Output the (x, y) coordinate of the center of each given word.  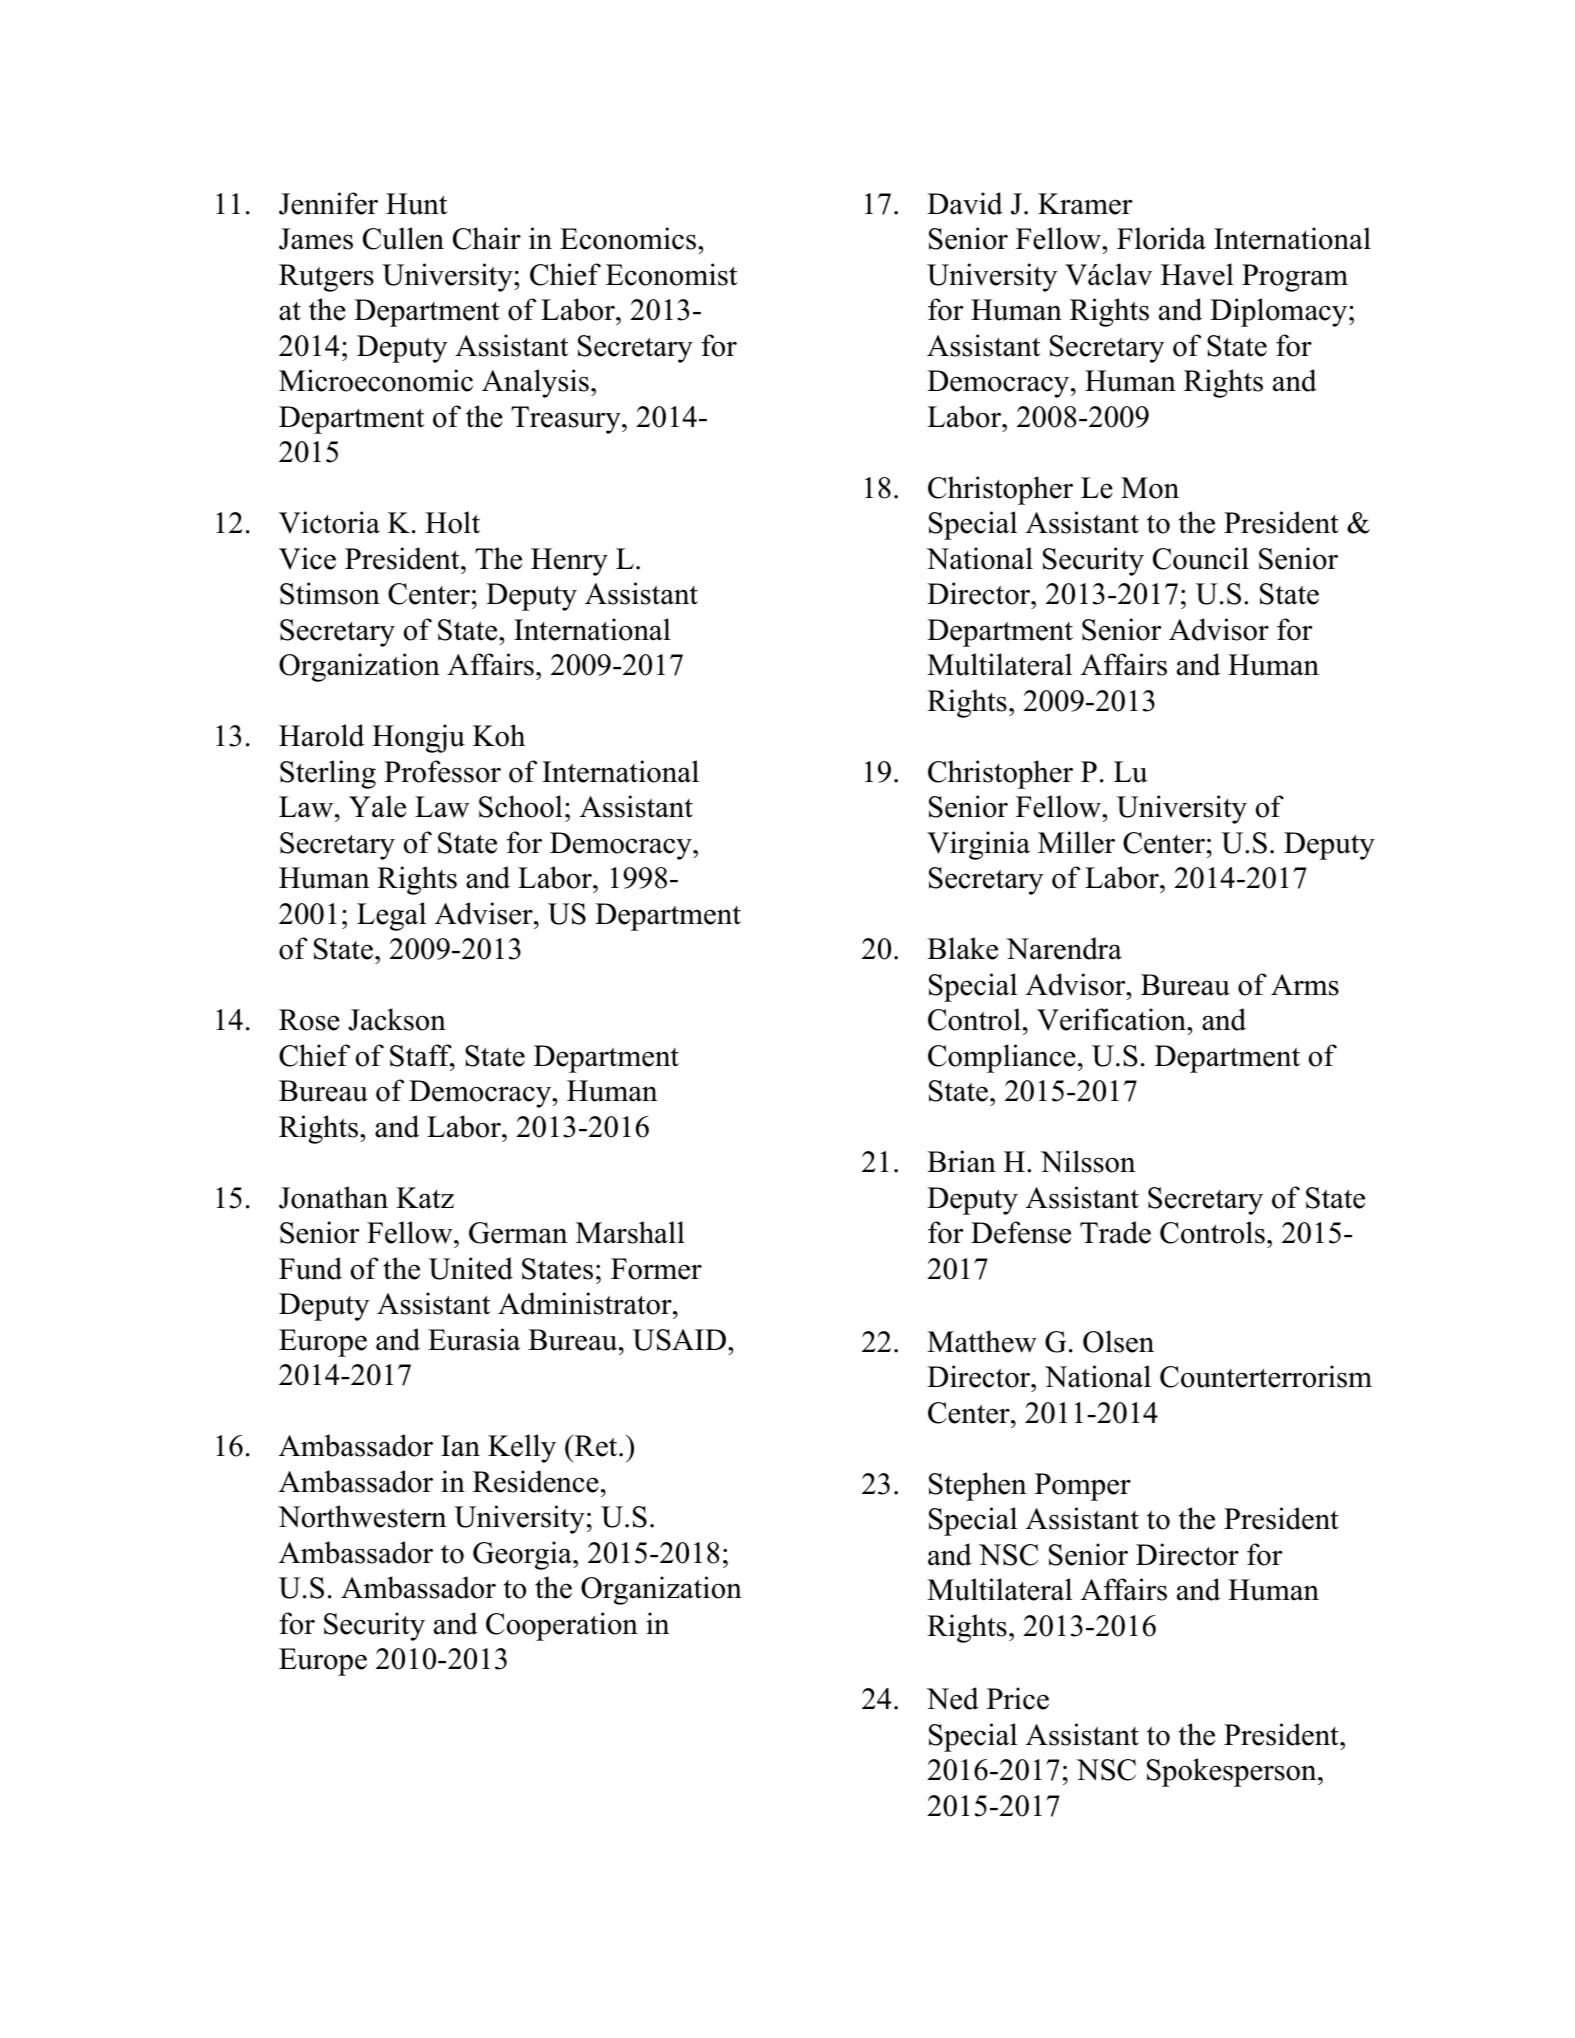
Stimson (330, 593)
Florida (1161, 238)
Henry (569, 562)
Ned (953, 1698)
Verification (1112, 1019)
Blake (962, 948)
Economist (671, 274)
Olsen (1118, 1341)
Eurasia (474, 1339)
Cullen (403, 238)
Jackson (397, 1019)
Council (1201, 558)
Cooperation (562, 1626)
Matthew (982, 1341)
